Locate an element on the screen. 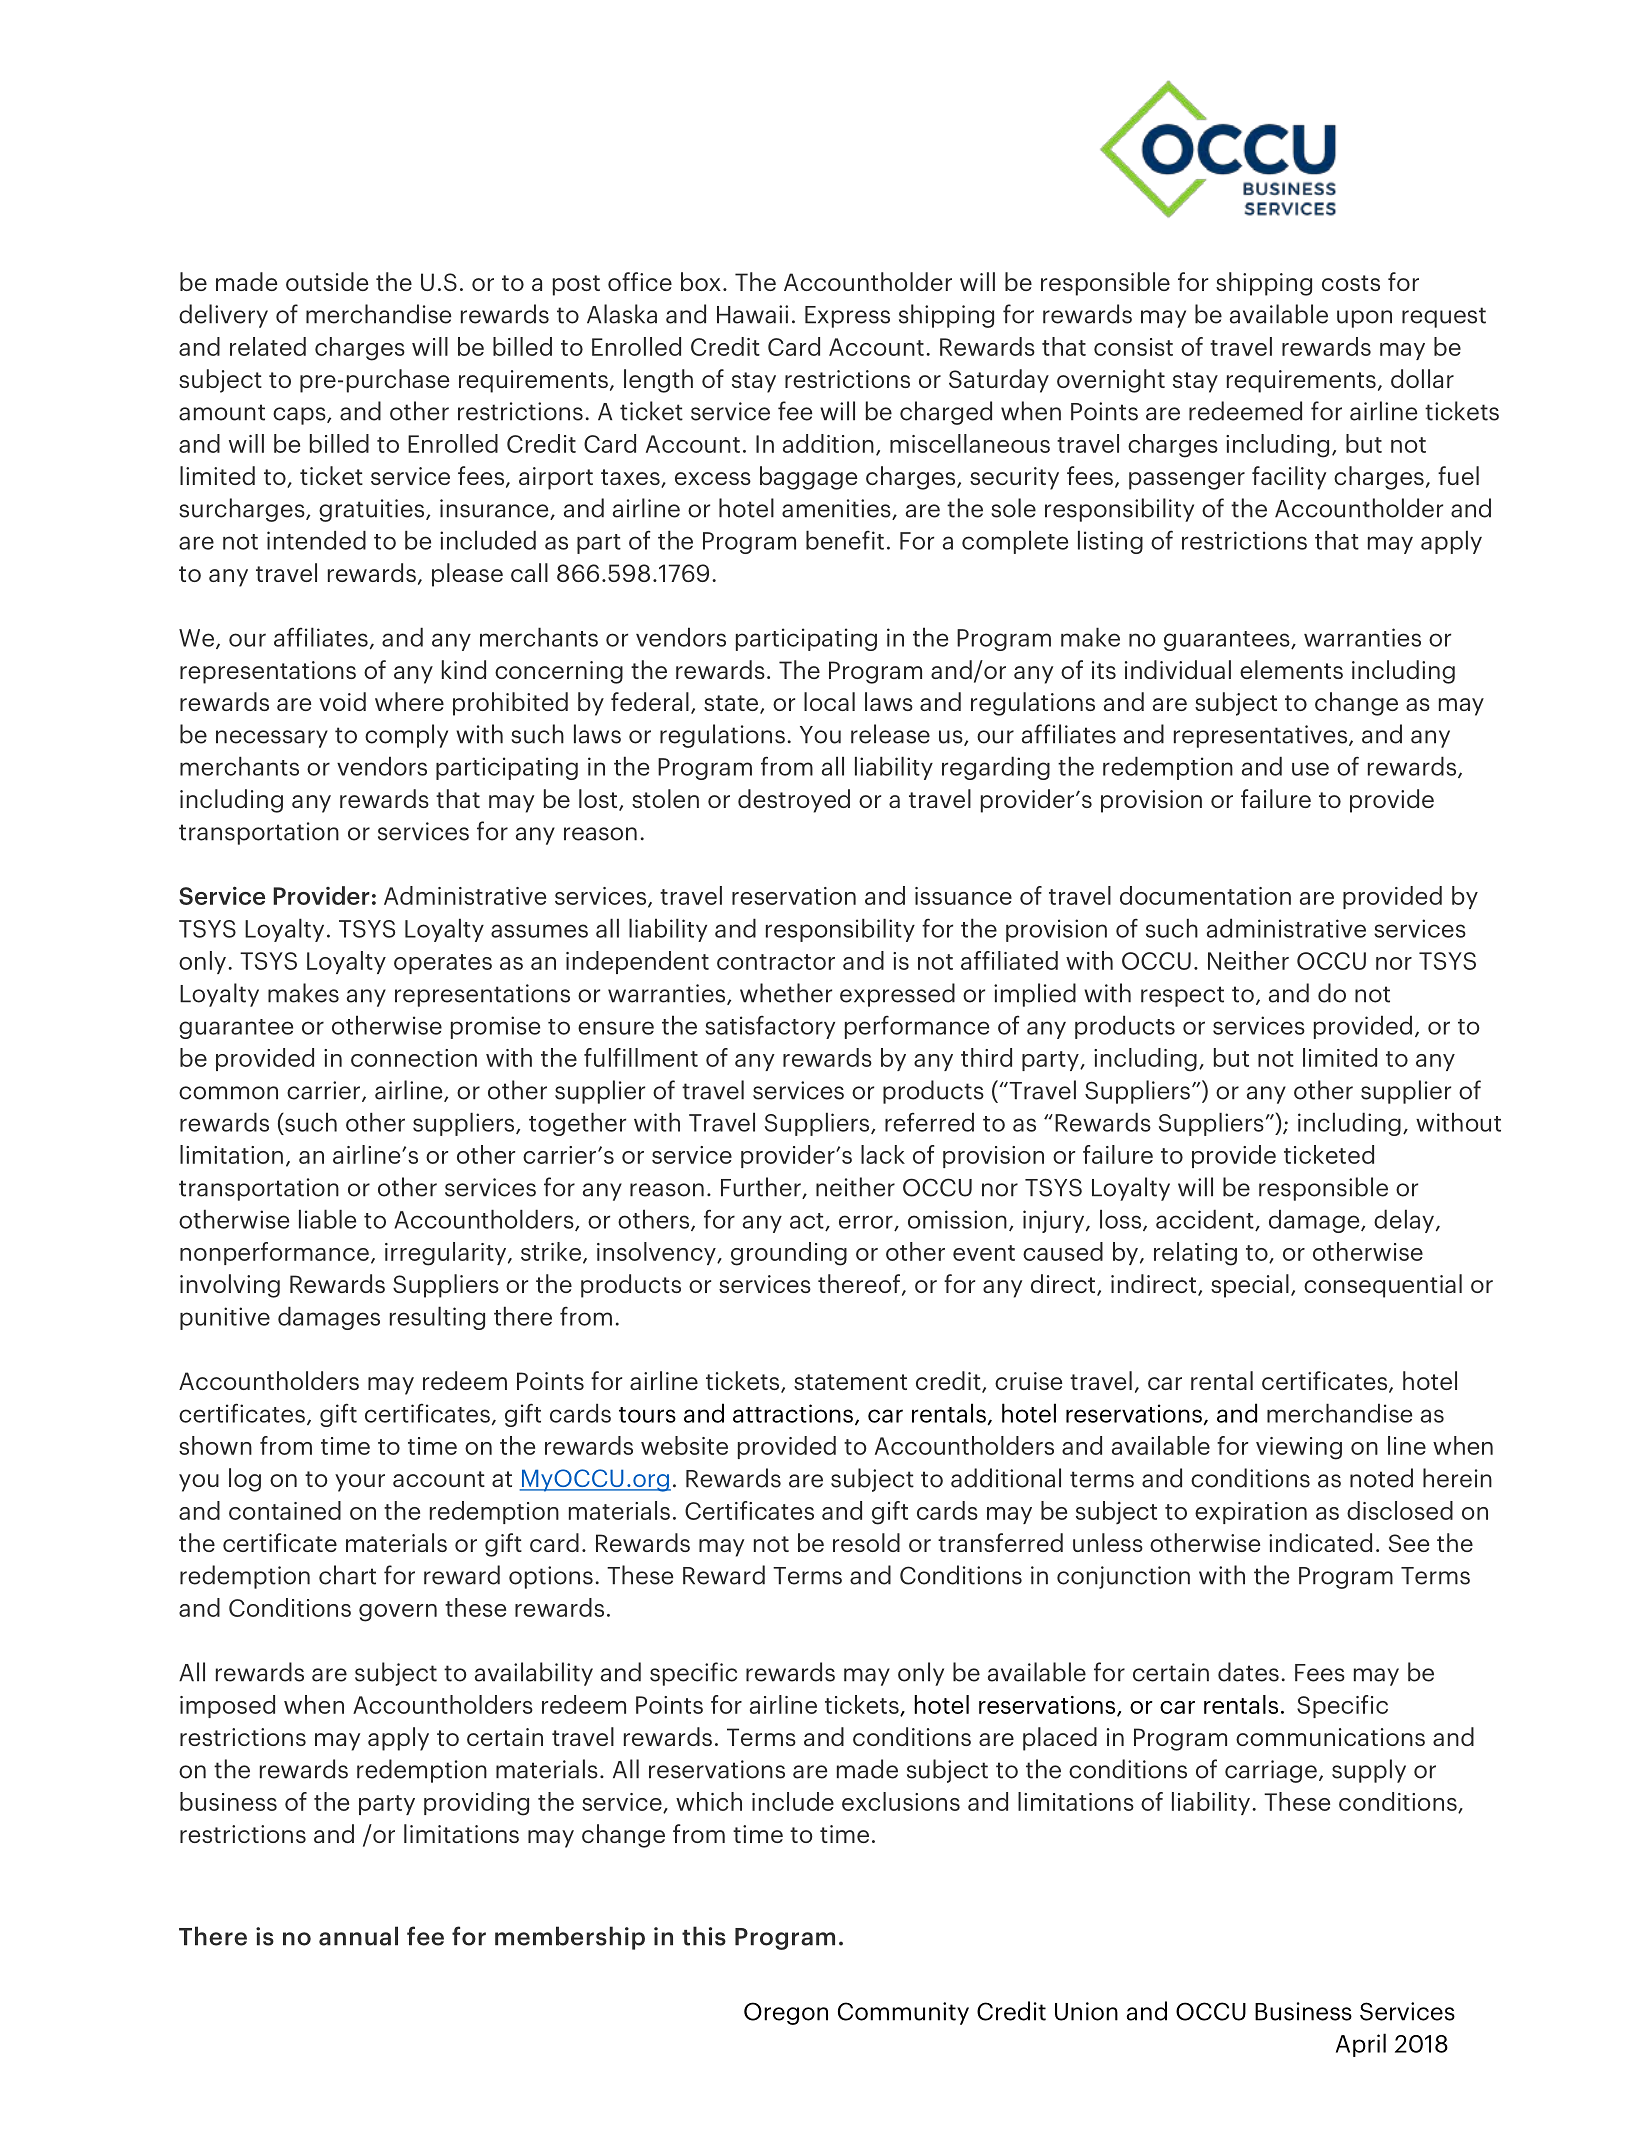  viewing is located at coordinates (1299, 1448).
